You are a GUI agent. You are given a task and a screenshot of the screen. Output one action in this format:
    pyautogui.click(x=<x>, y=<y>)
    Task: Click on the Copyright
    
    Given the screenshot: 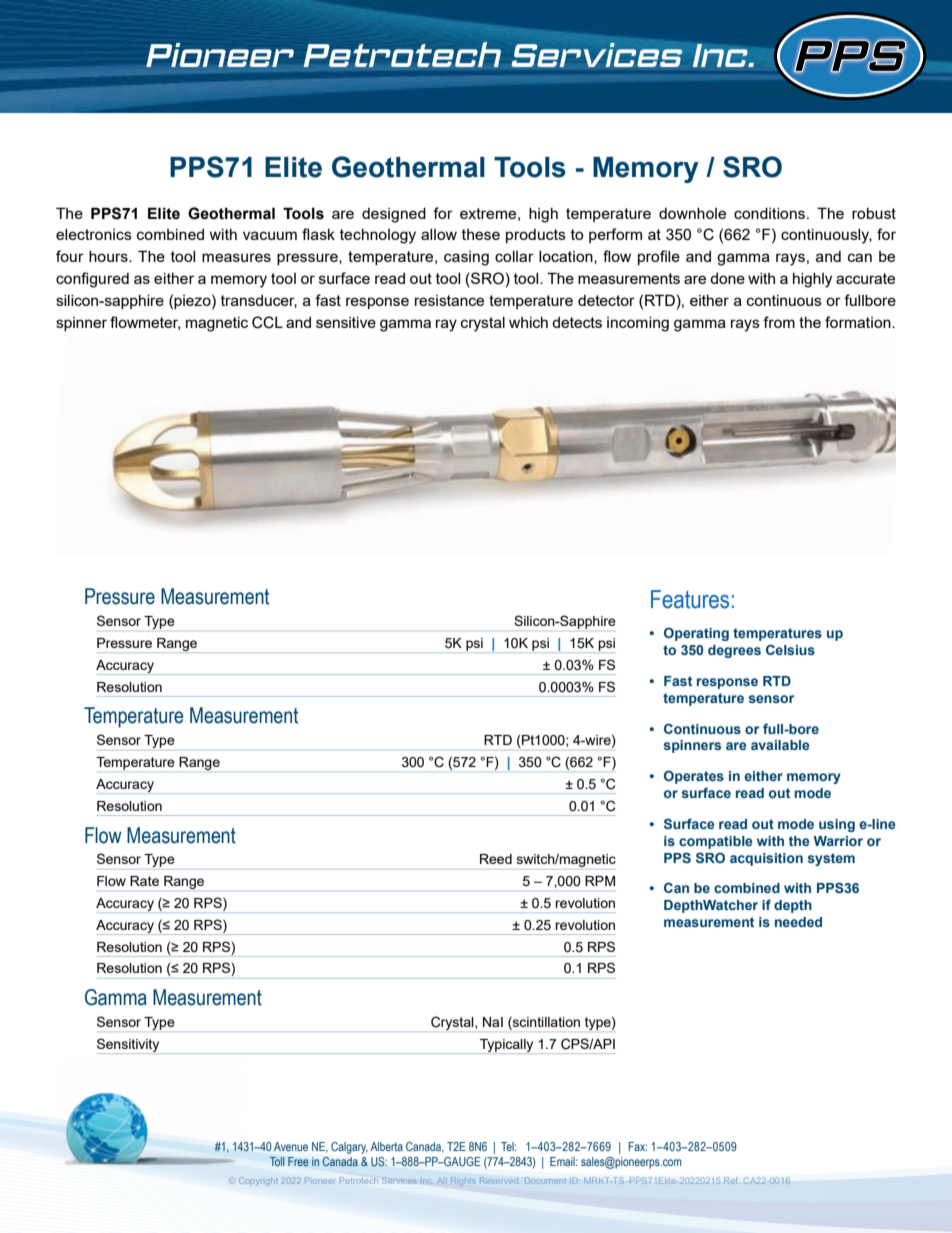 What is the action you would take?
    pyautogui.click(x=259, y=1181)
